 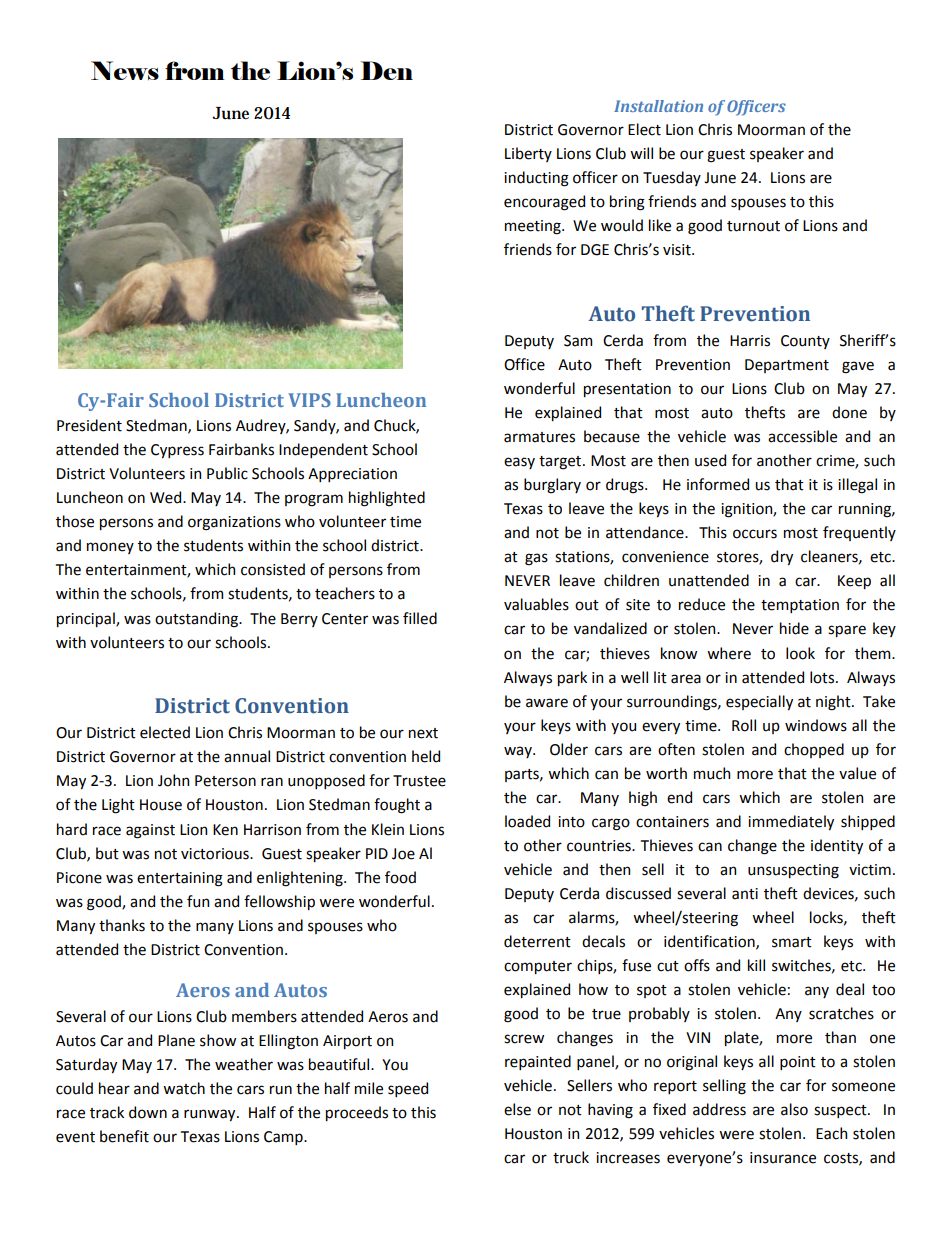 I want to click on also, so click(x=794, y=1109).
